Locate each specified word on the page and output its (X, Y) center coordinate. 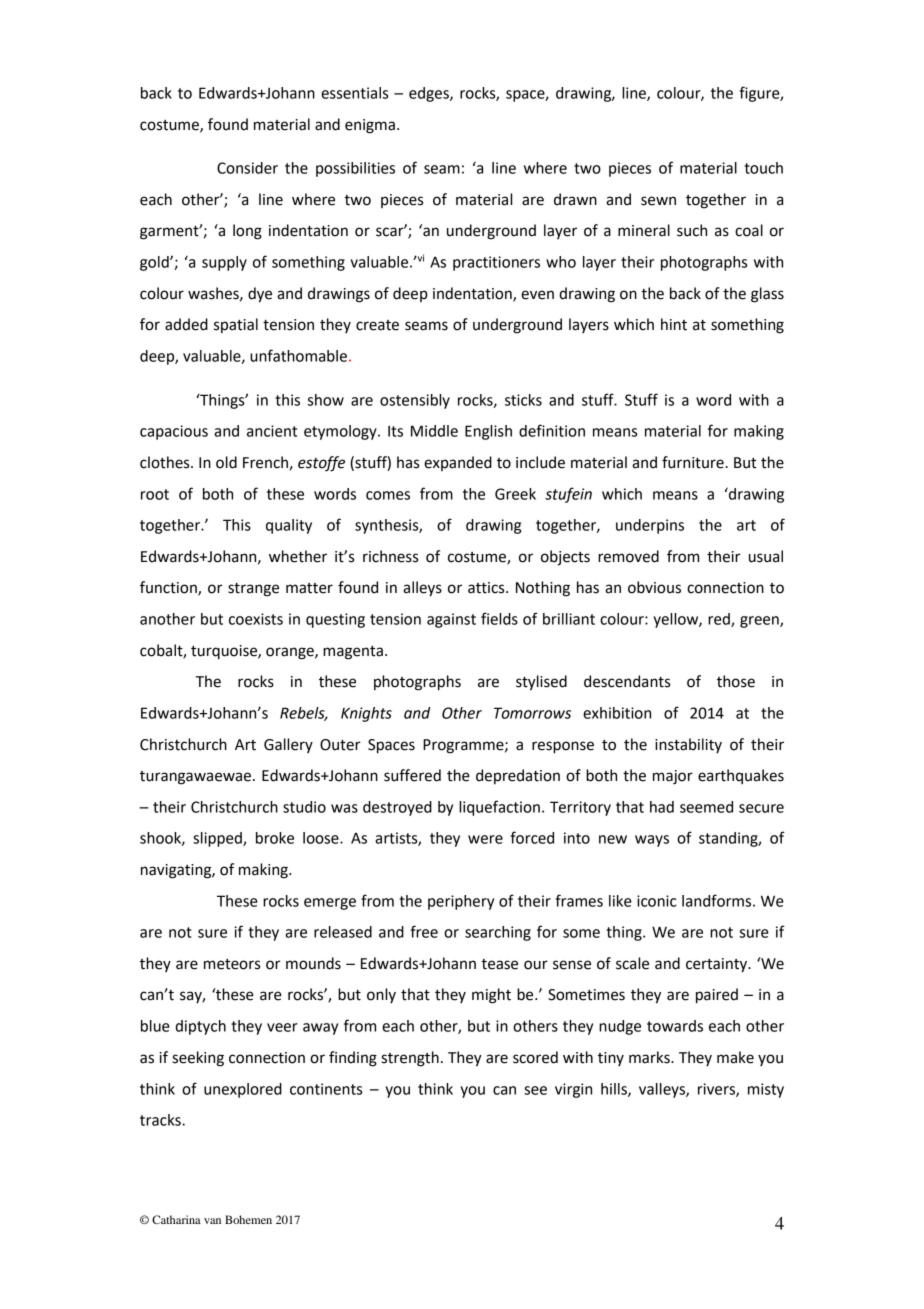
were (485, 839)
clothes (166, 462)
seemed (706, 807)
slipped (218, 839)
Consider (247, 168)
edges (430, 94)
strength (410, 1059)
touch (763, 168)
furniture (693, 462)
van (212, 1221)
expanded (458, 463)
